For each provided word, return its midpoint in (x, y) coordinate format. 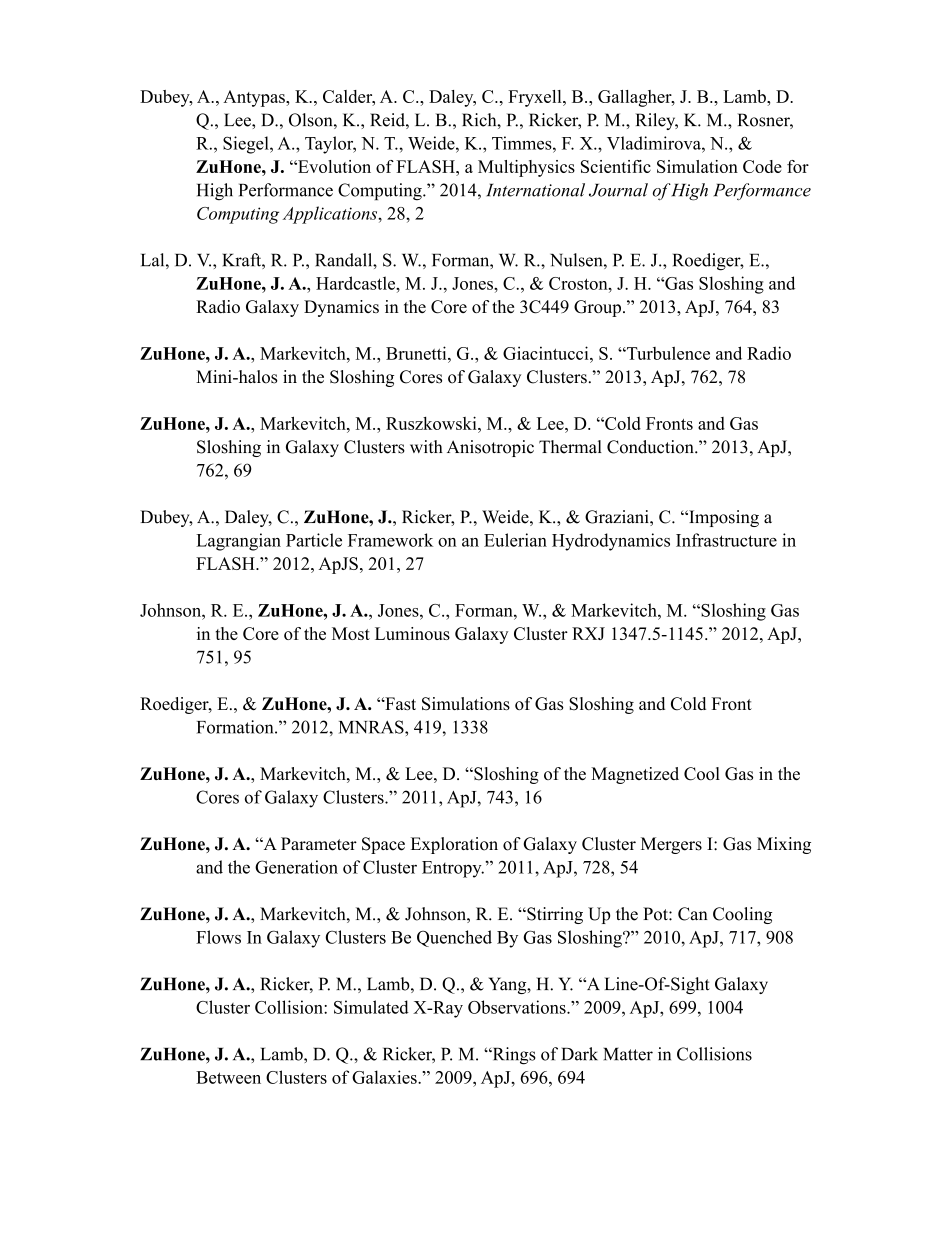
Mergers (671, 845)
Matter (628, 1054)
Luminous (412, 633)
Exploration (454, 845)
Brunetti (417, 353)
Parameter (319, 844)
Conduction (651, 447)
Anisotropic (490, 448)
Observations (518, 1007)
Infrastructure (726, 540)
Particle (314, 540)
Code (762, 166)
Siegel (247, 145)
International (535, 190)
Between (228, 1077)
